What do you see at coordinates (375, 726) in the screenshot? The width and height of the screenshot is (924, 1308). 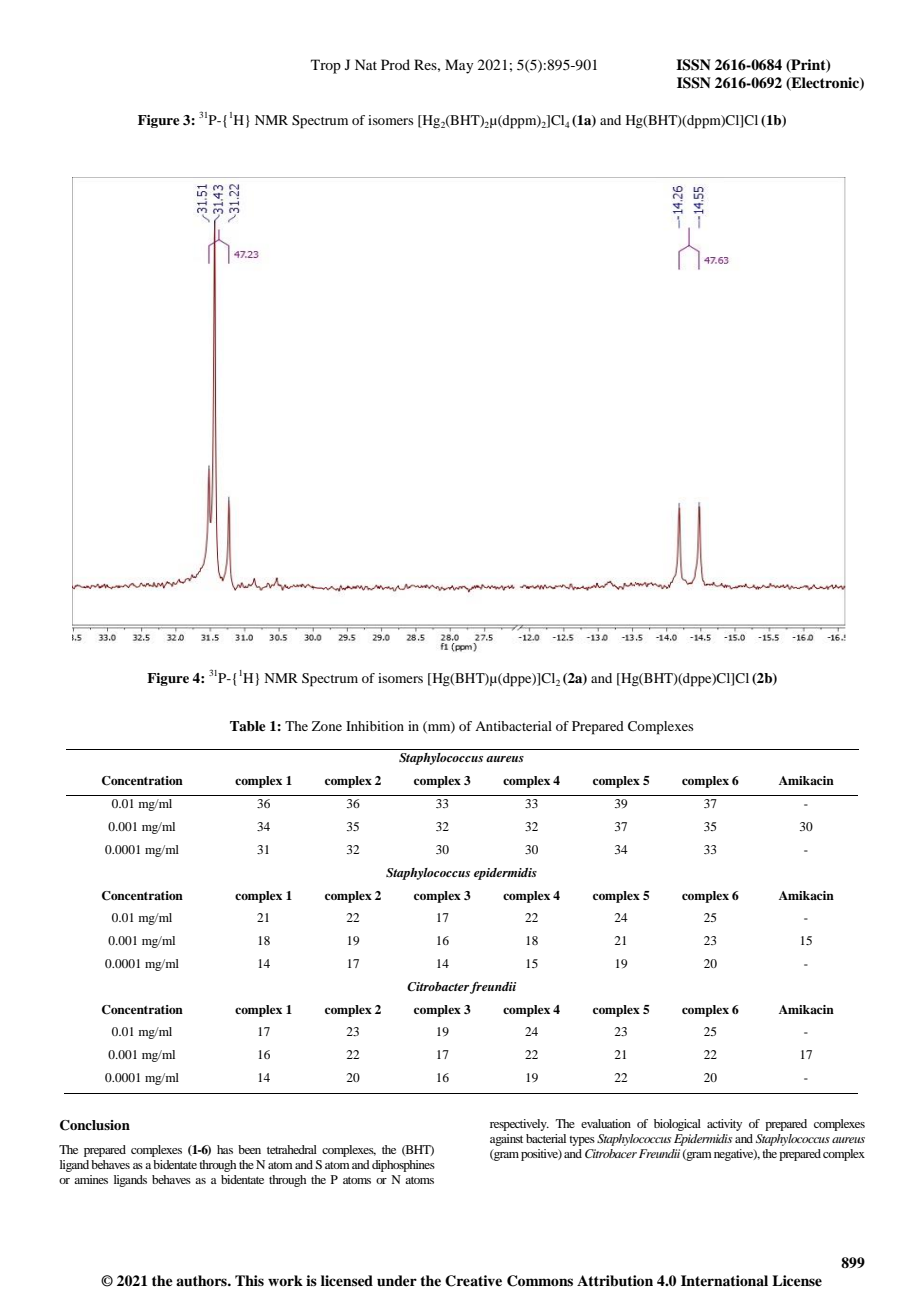 I see `Inhibition` at bounding box center [375, 726].
